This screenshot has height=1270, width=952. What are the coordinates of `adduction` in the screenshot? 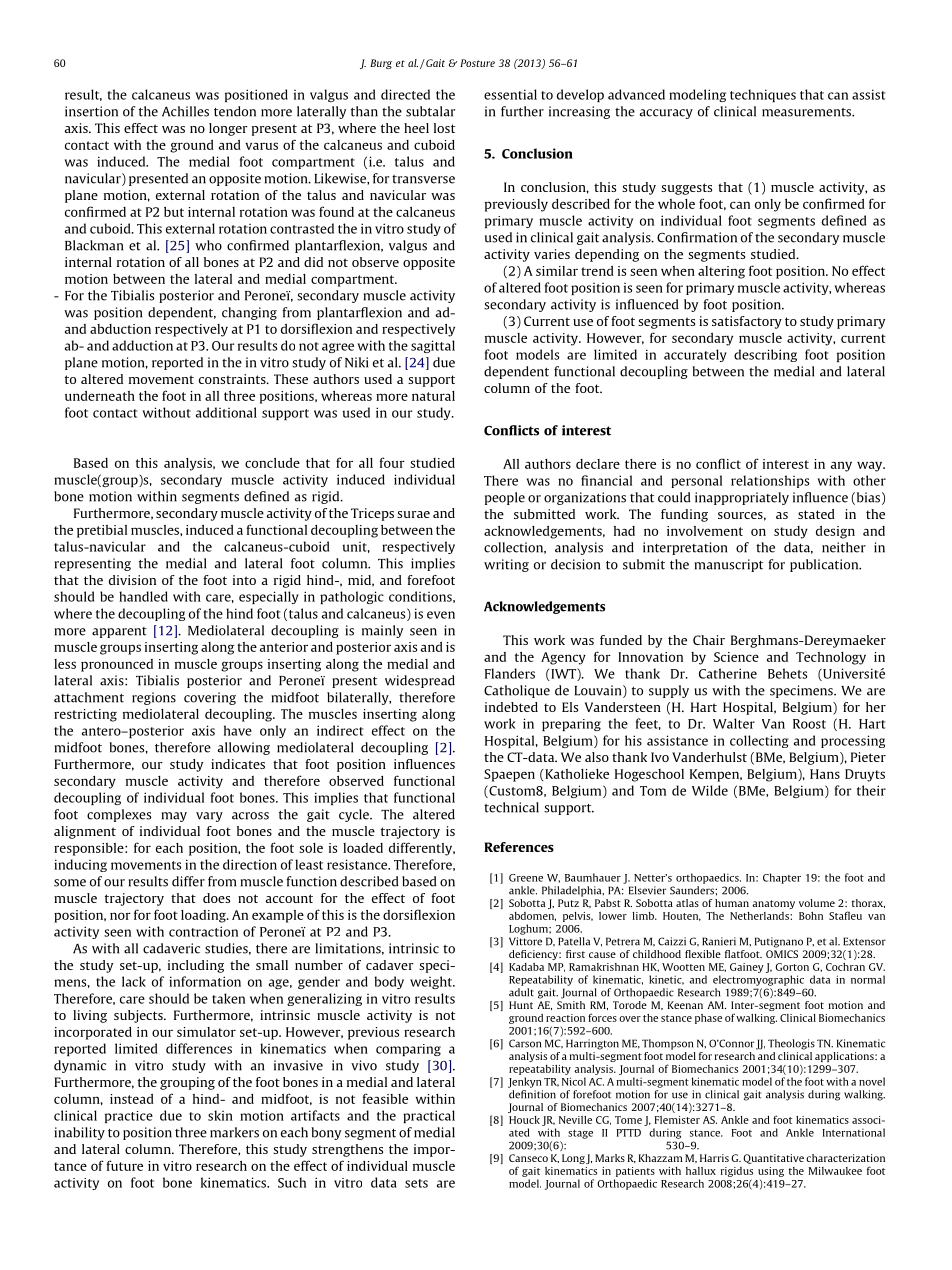 It's located at (142, 345).
